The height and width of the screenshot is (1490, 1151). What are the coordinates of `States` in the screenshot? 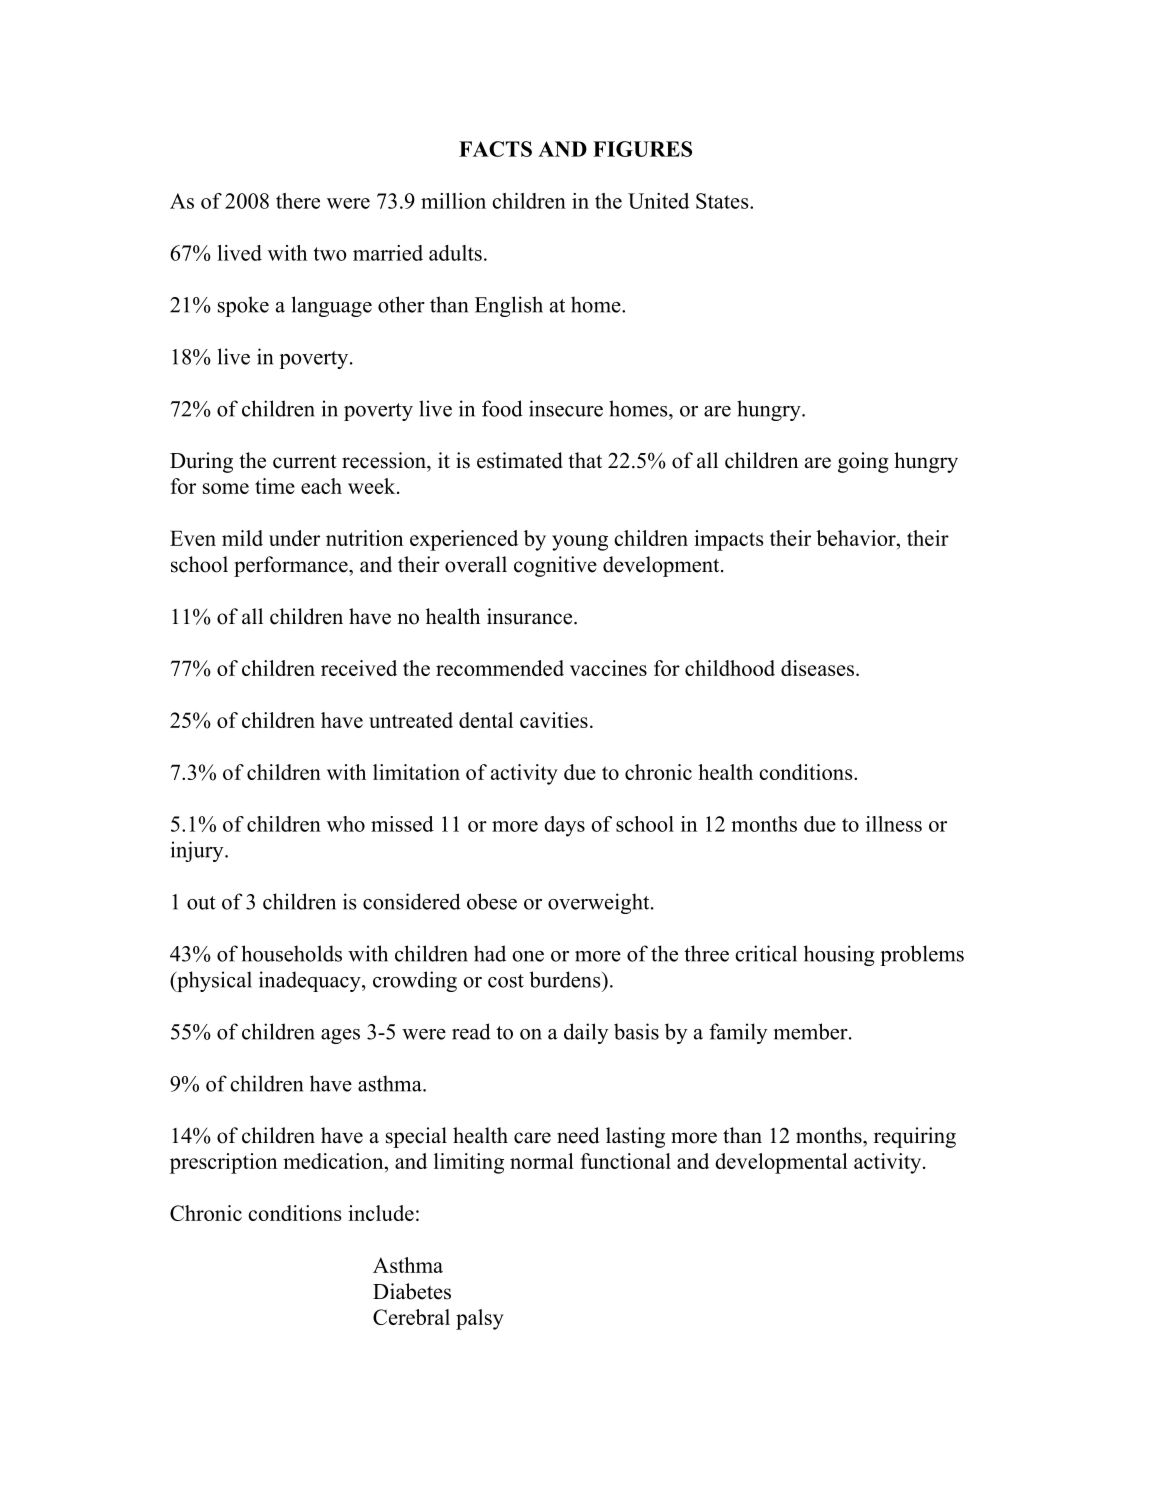 It's located at (723, 201).
